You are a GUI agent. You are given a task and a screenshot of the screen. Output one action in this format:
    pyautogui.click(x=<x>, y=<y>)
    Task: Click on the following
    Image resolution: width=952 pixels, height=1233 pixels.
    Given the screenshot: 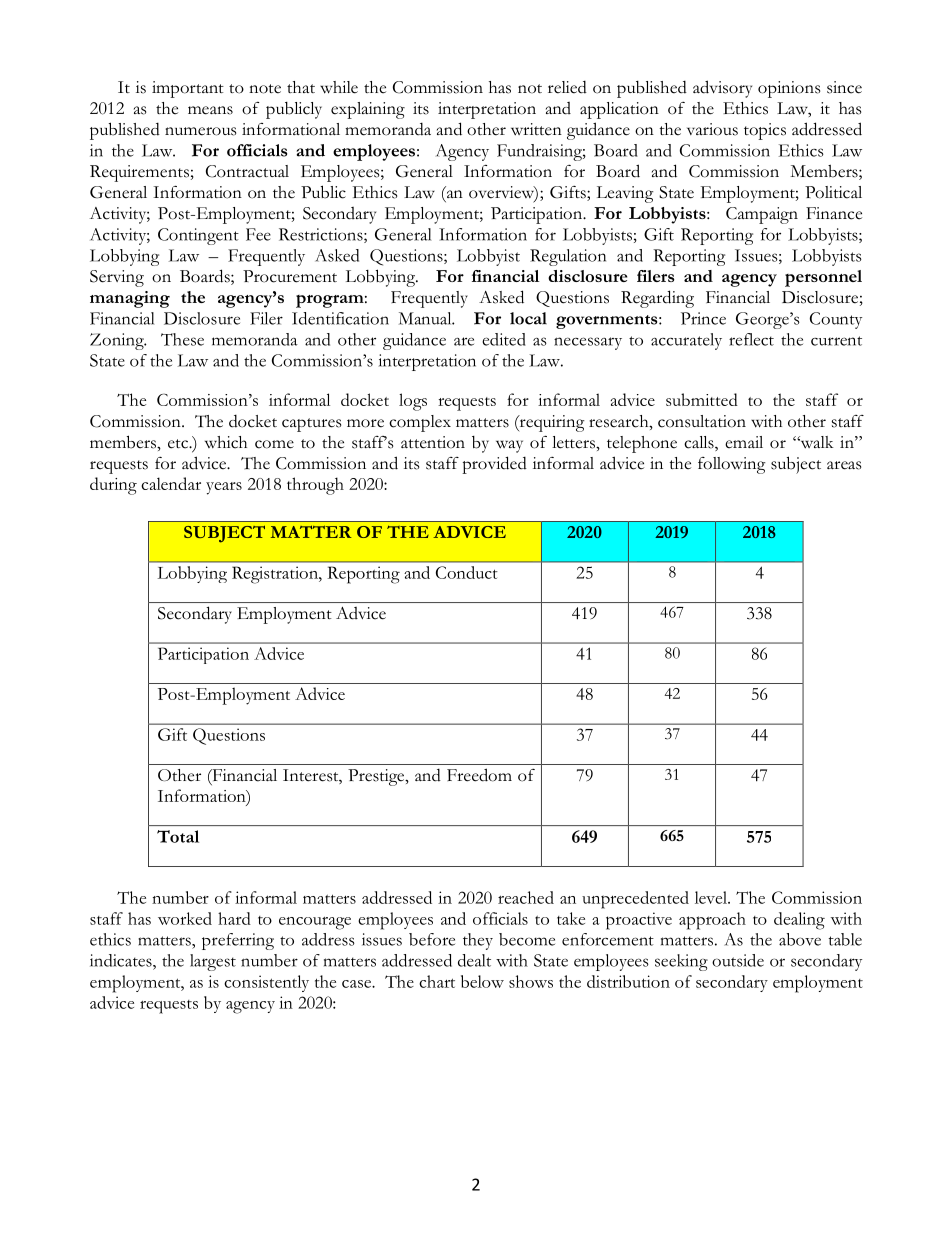 What is the action you would take?
    pyautogui.click(x=732, y=465)
